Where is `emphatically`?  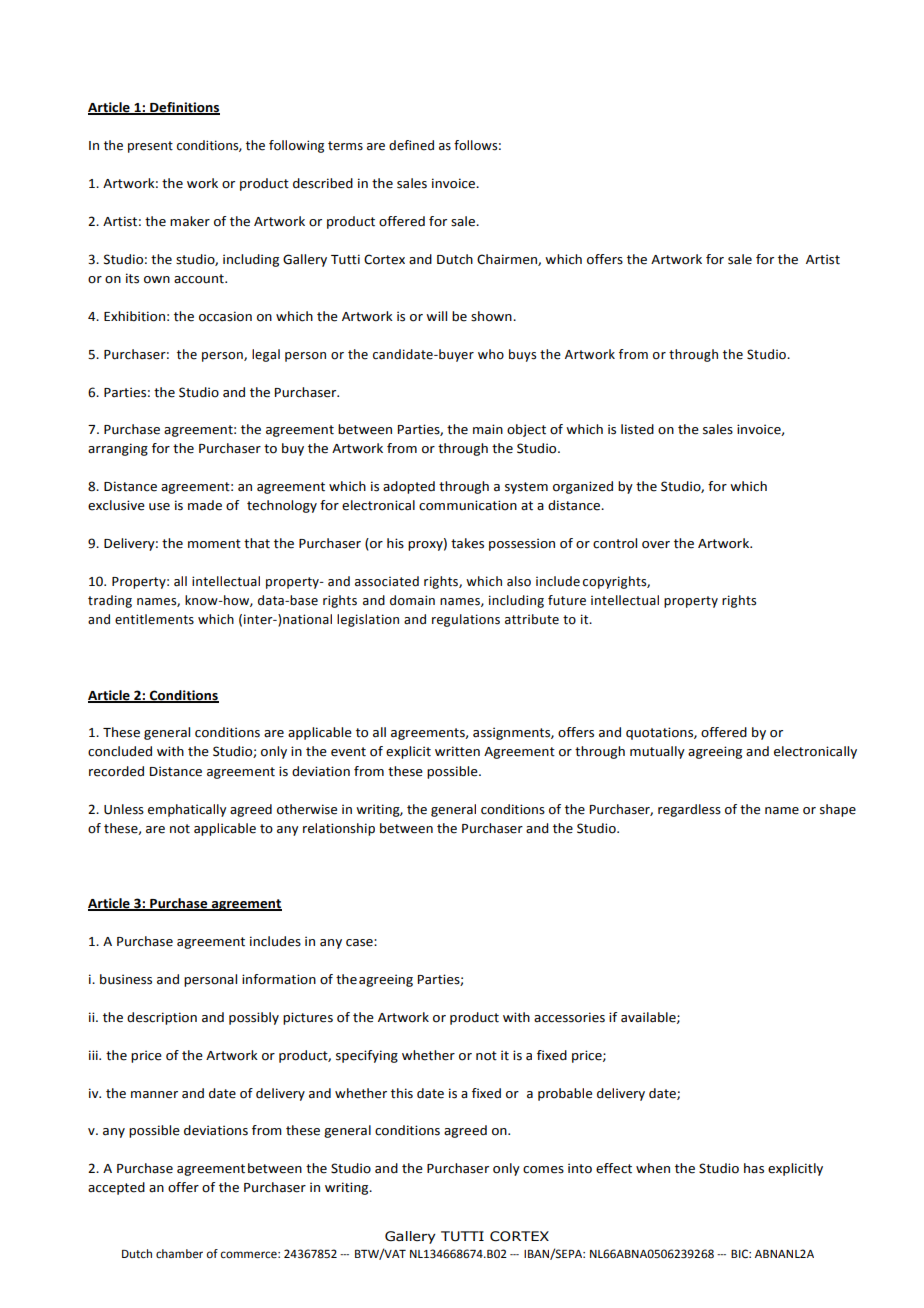
emphatically is located at coordinates (187, 810).
